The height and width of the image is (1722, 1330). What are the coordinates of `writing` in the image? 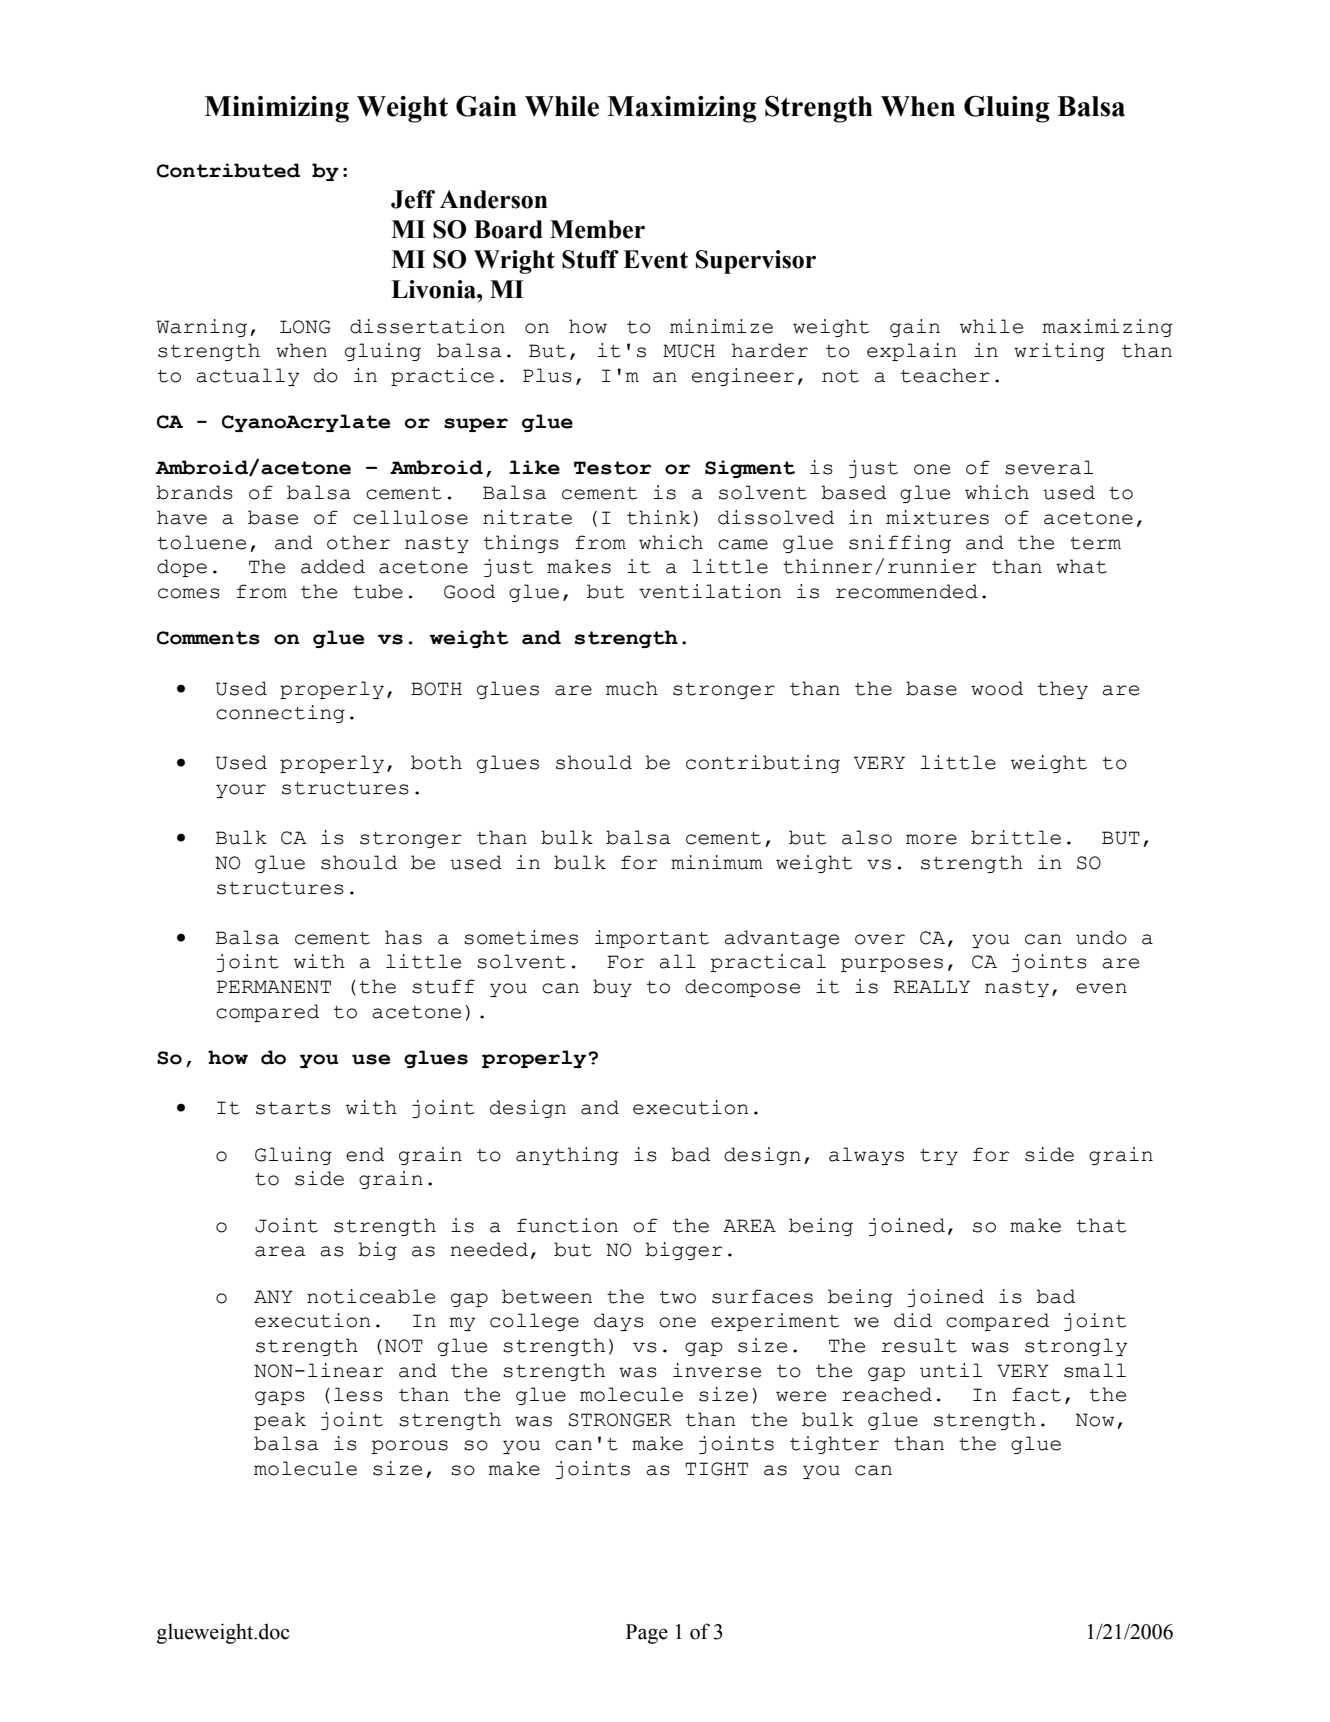 It's located at (1059, 352).
